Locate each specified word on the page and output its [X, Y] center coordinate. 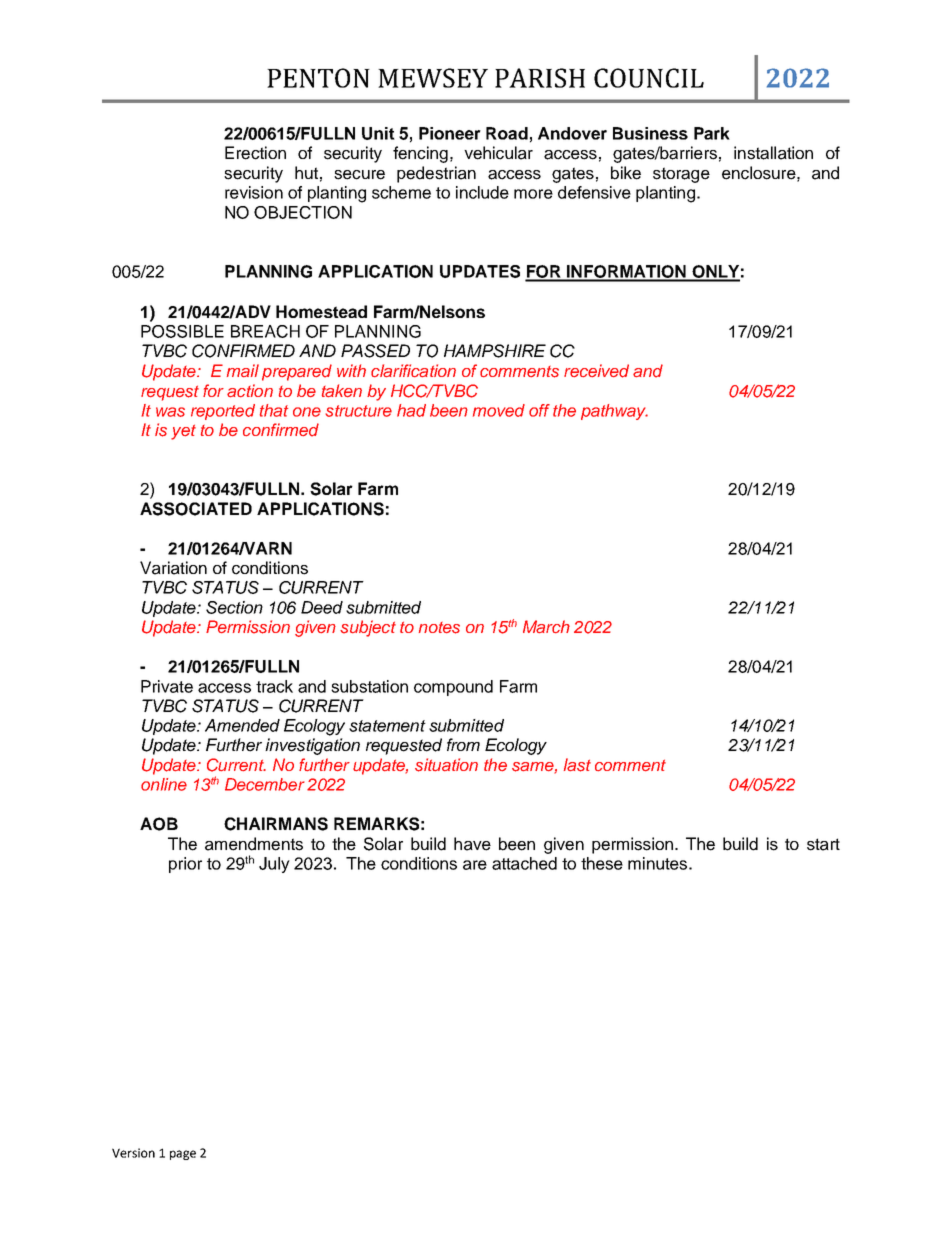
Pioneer [450, 133]
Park [712, 133]
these [602, 863]
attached [524, 863]
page [183, 1155]
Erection [255, 153]
